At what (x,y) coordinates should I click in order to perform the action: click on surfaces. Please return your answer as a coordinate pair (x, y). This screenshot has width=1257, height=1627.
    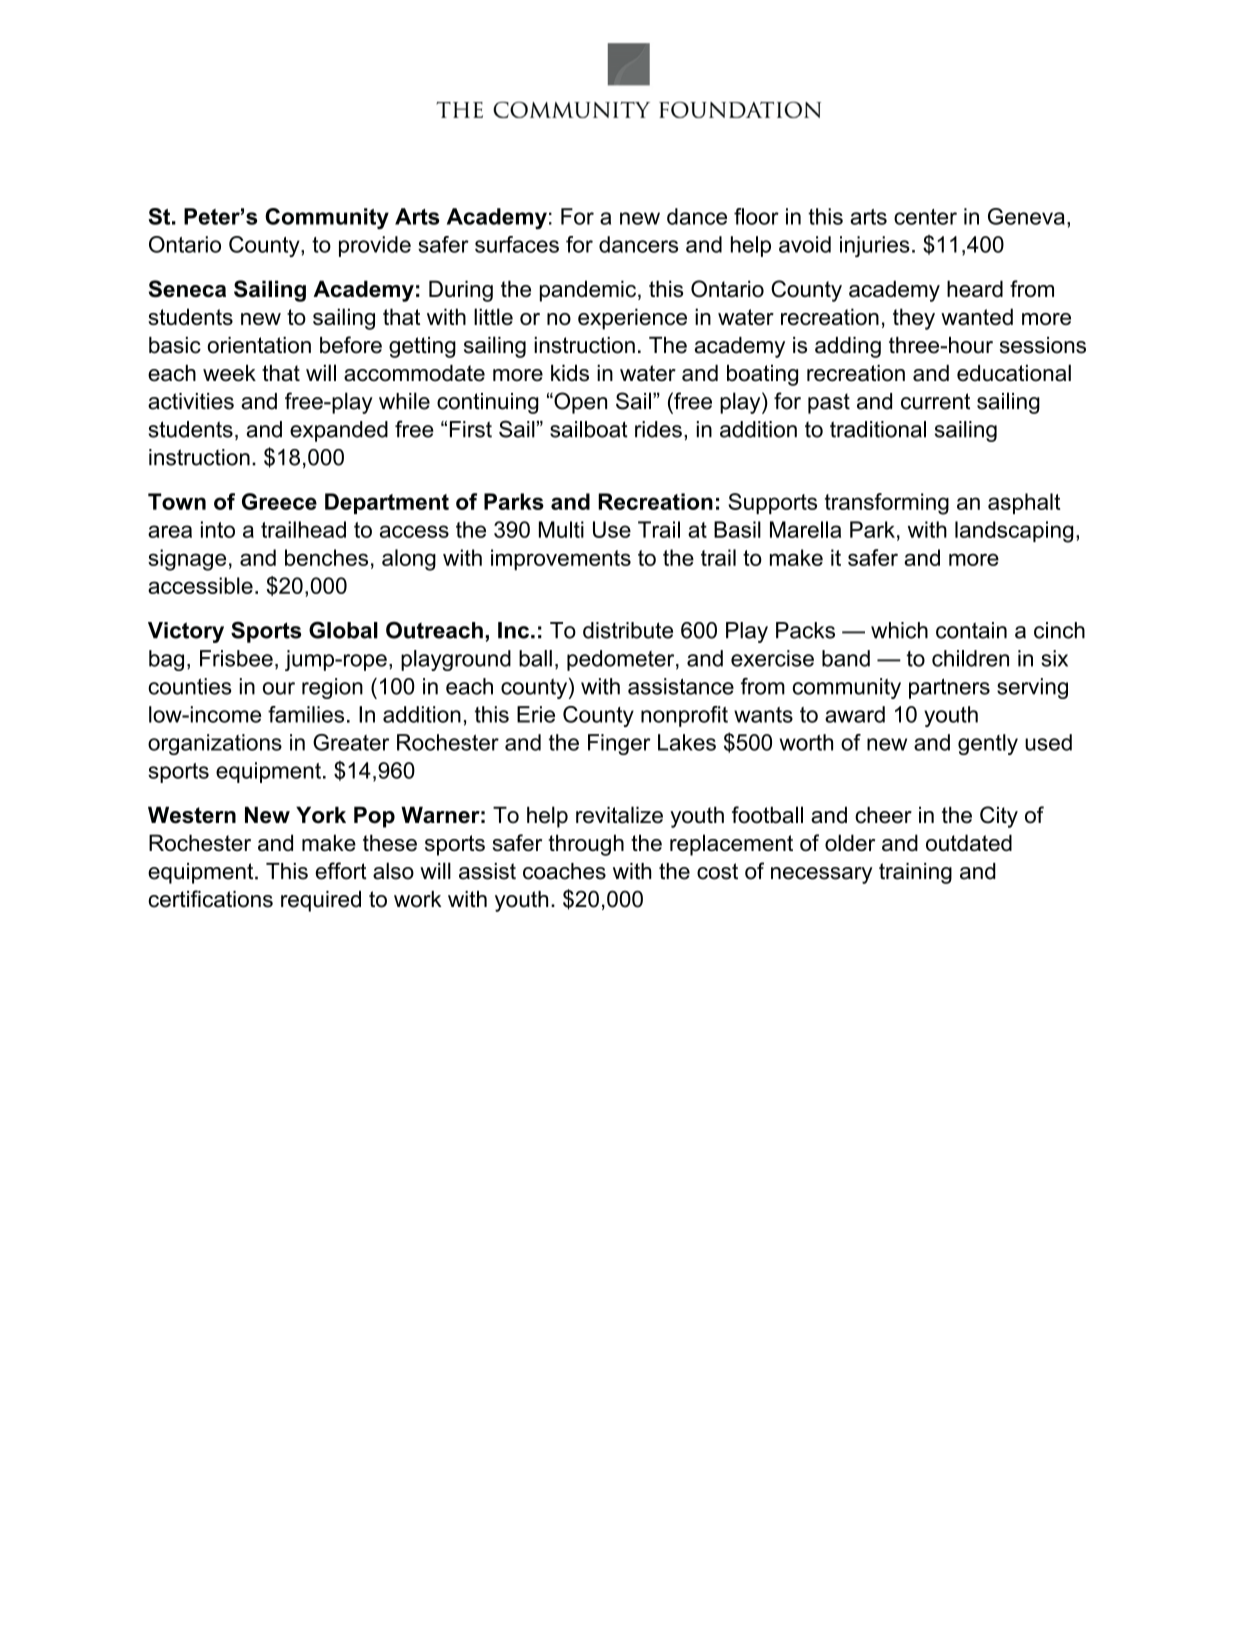
    Looking at the image, I should click on (517, 244).
